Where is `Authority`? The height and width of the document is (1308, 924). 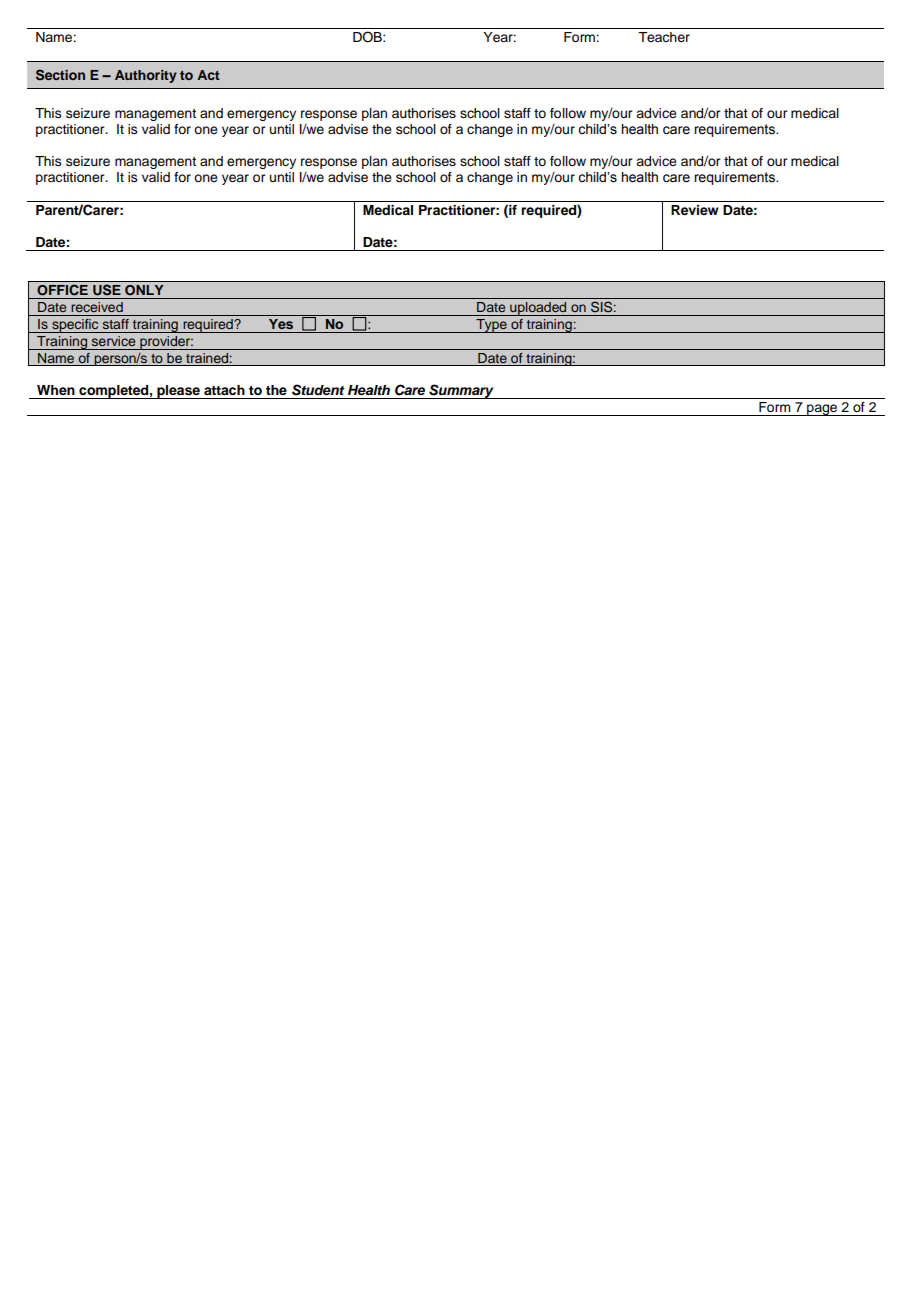
Authority is located at coordinates (146, 76).
